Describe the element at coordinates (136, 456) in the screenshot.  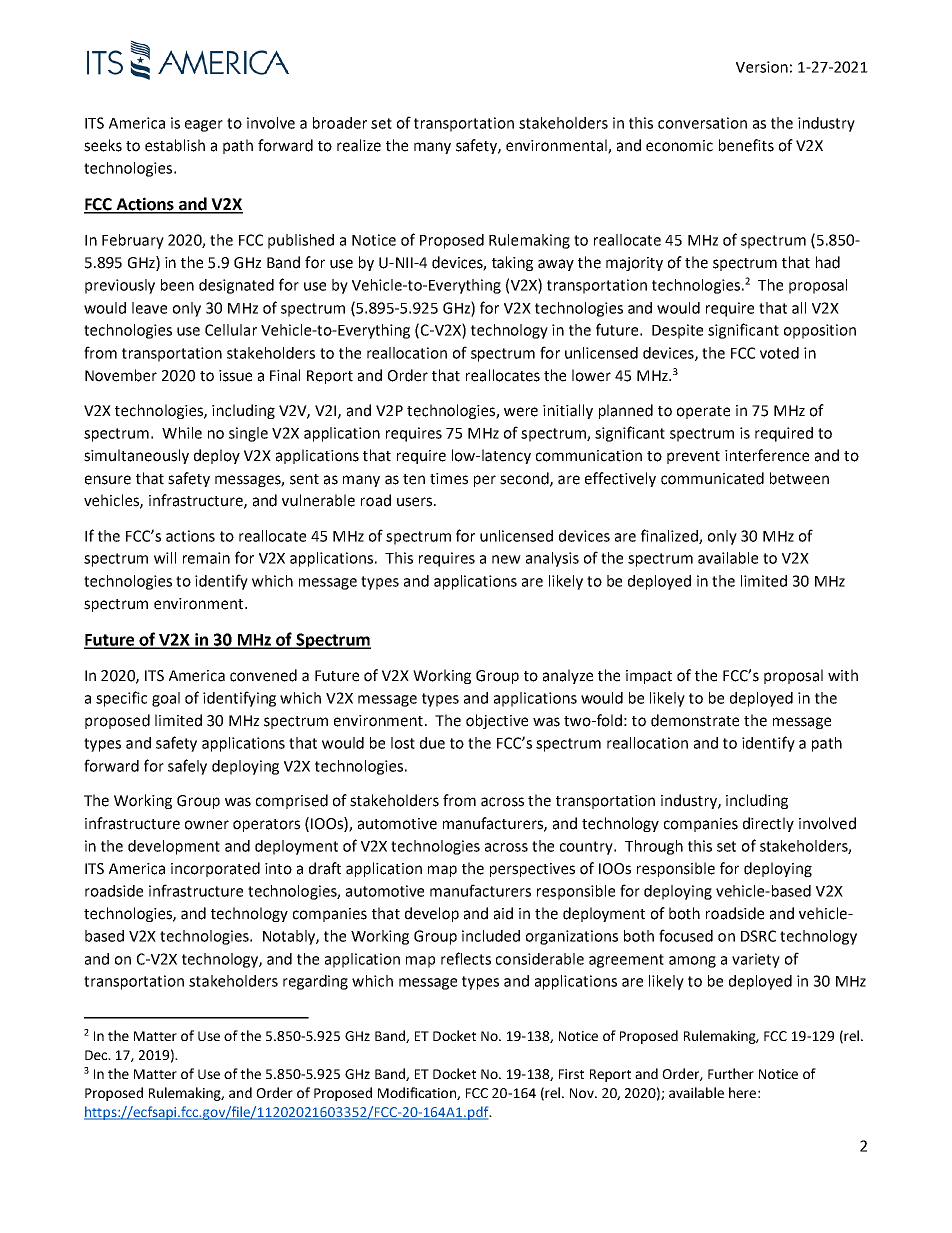
I see `simultaneously` at that location.
